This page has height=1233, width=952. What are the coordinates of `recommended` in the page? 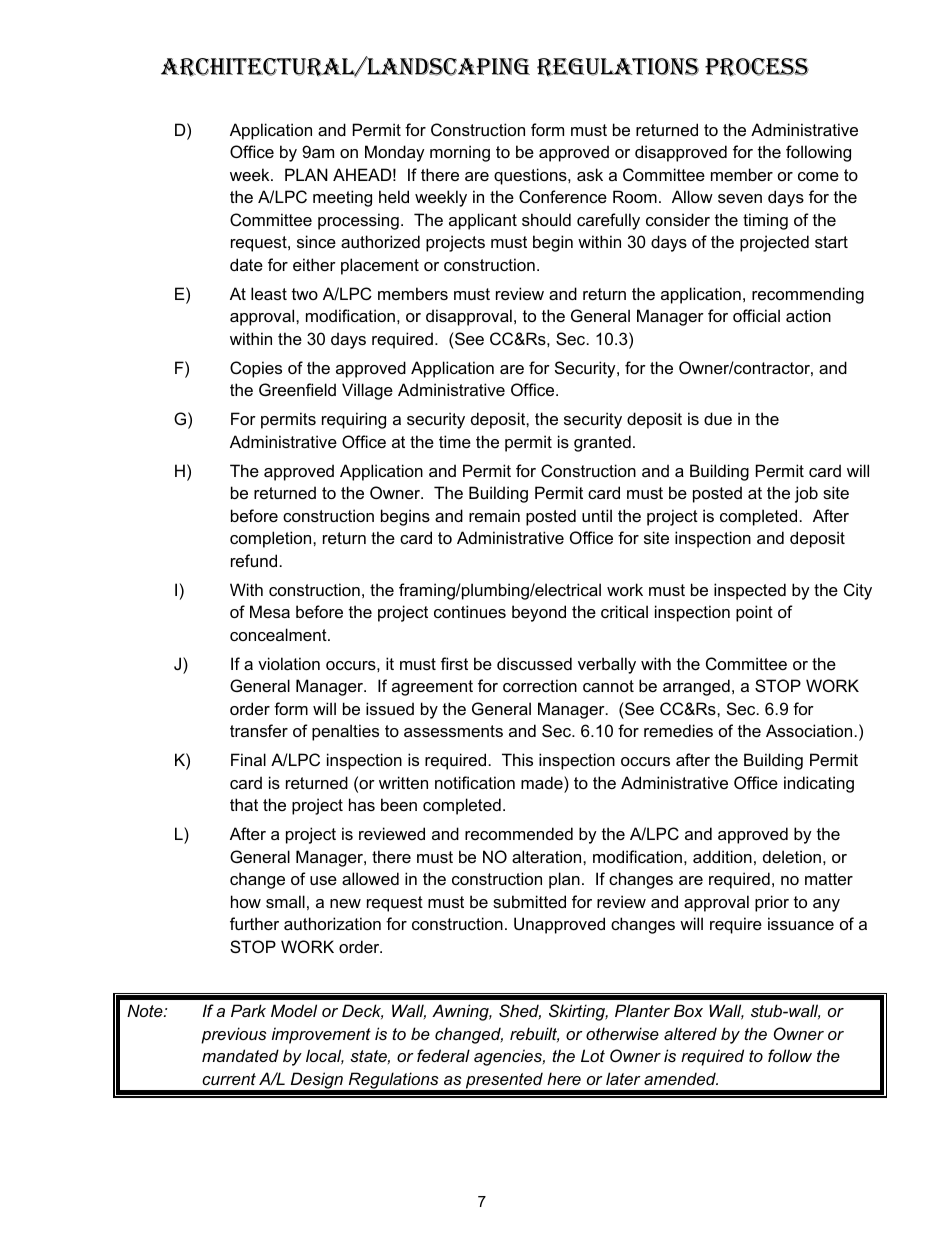 It's located at (519, 833).
